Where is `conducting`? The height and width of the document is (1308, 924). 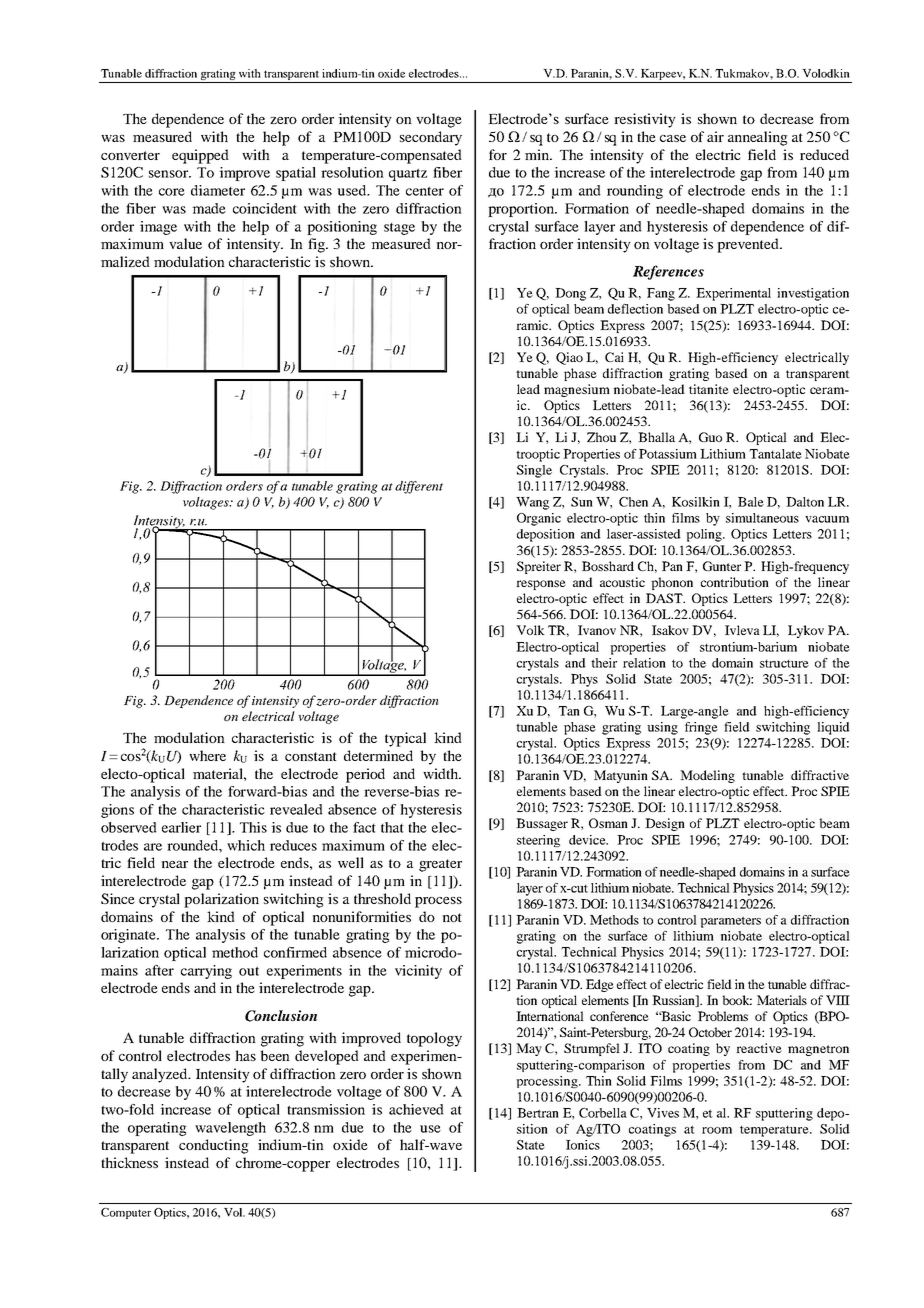 conducting is located at coordinates (214, 1146).
